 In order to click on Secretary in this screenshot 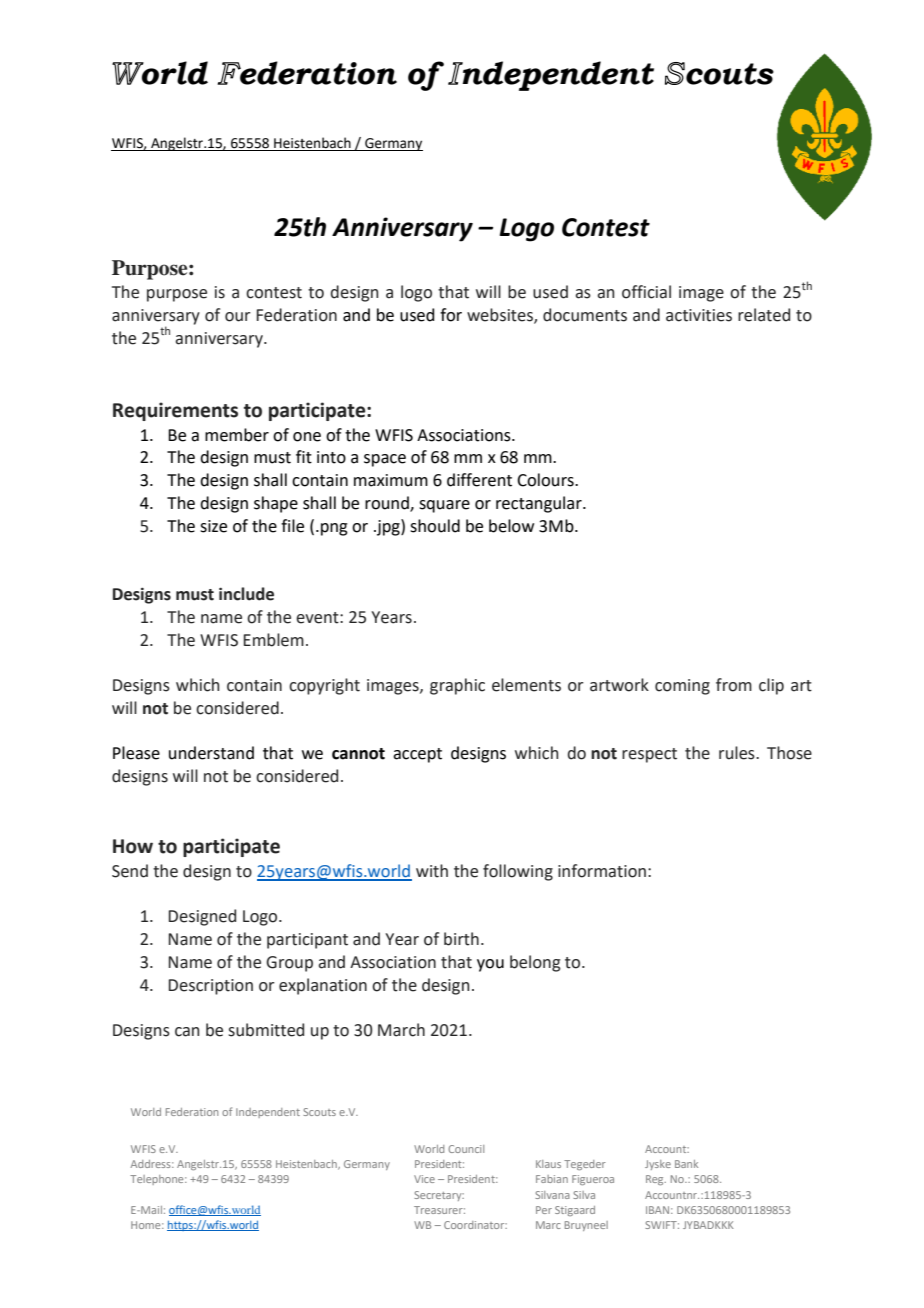, I will do `click(439, 1196)`.
